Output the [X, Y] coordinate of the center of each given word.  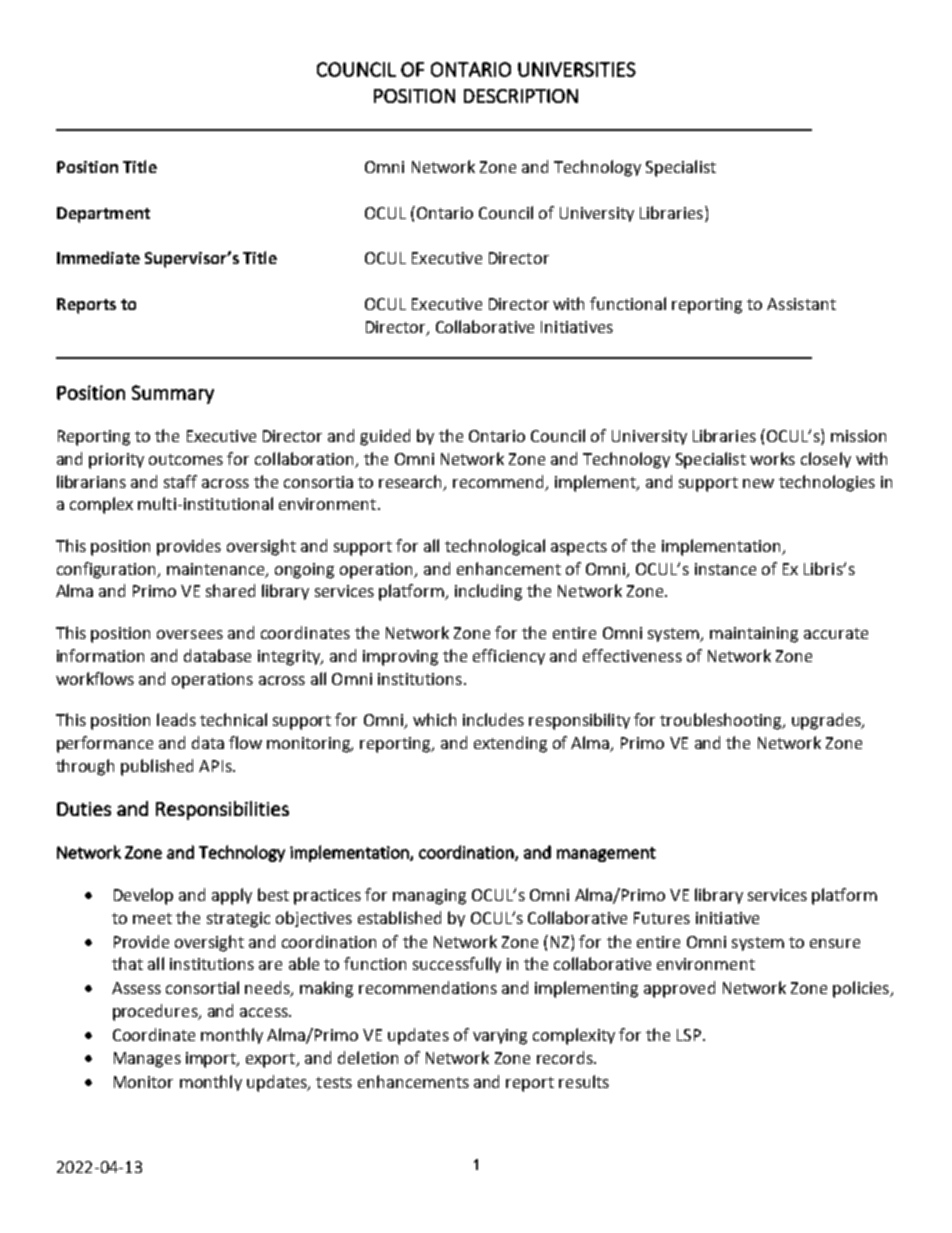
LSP [689, 1035]
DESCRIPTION [521, 96]
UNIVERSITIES [577, 69]
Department [103, 215]
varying [500, 1037]
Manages [147, 1060]
